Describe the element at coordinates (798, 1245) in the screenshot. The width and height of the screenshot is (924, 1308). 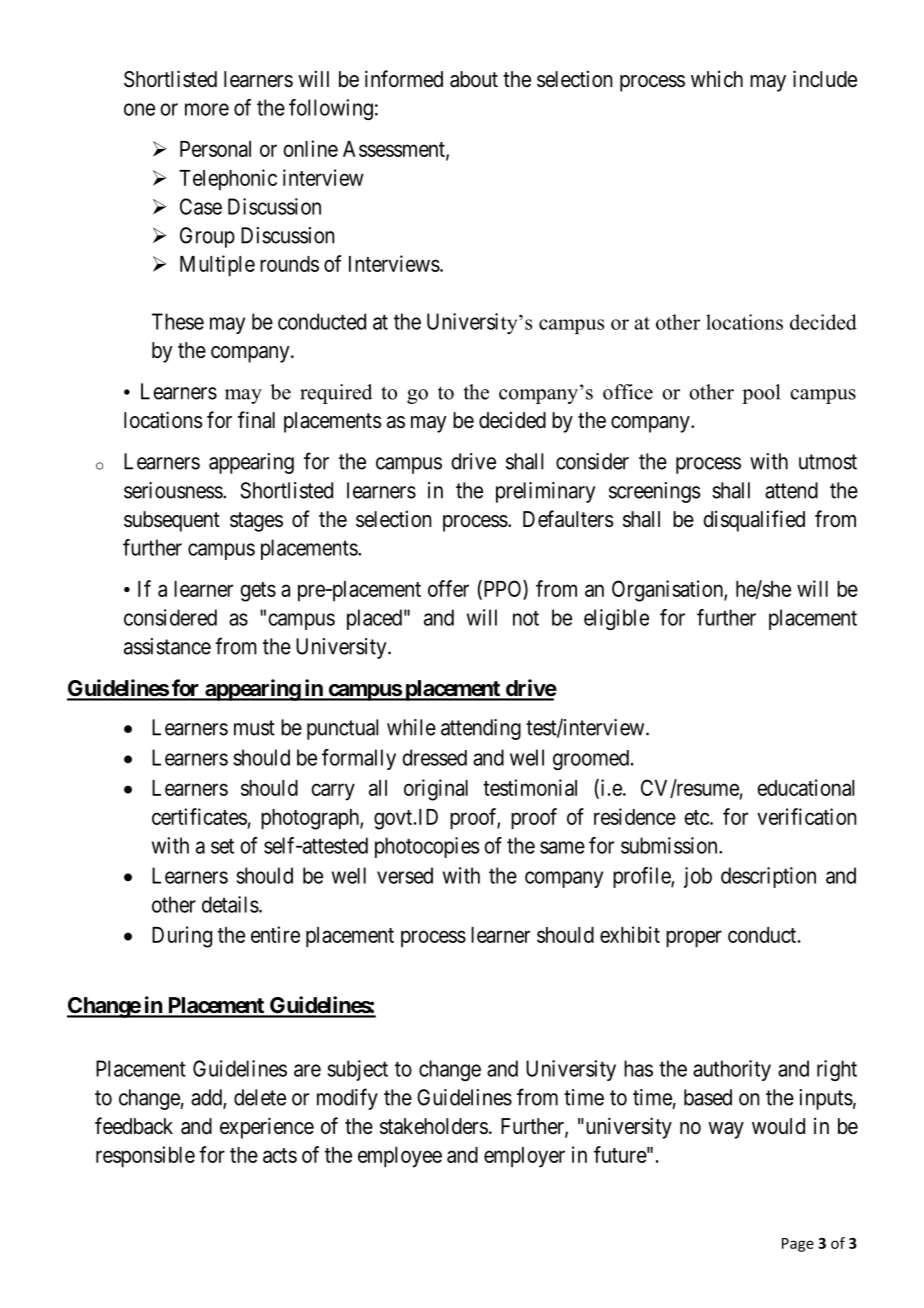
I see `Page` at that location.
